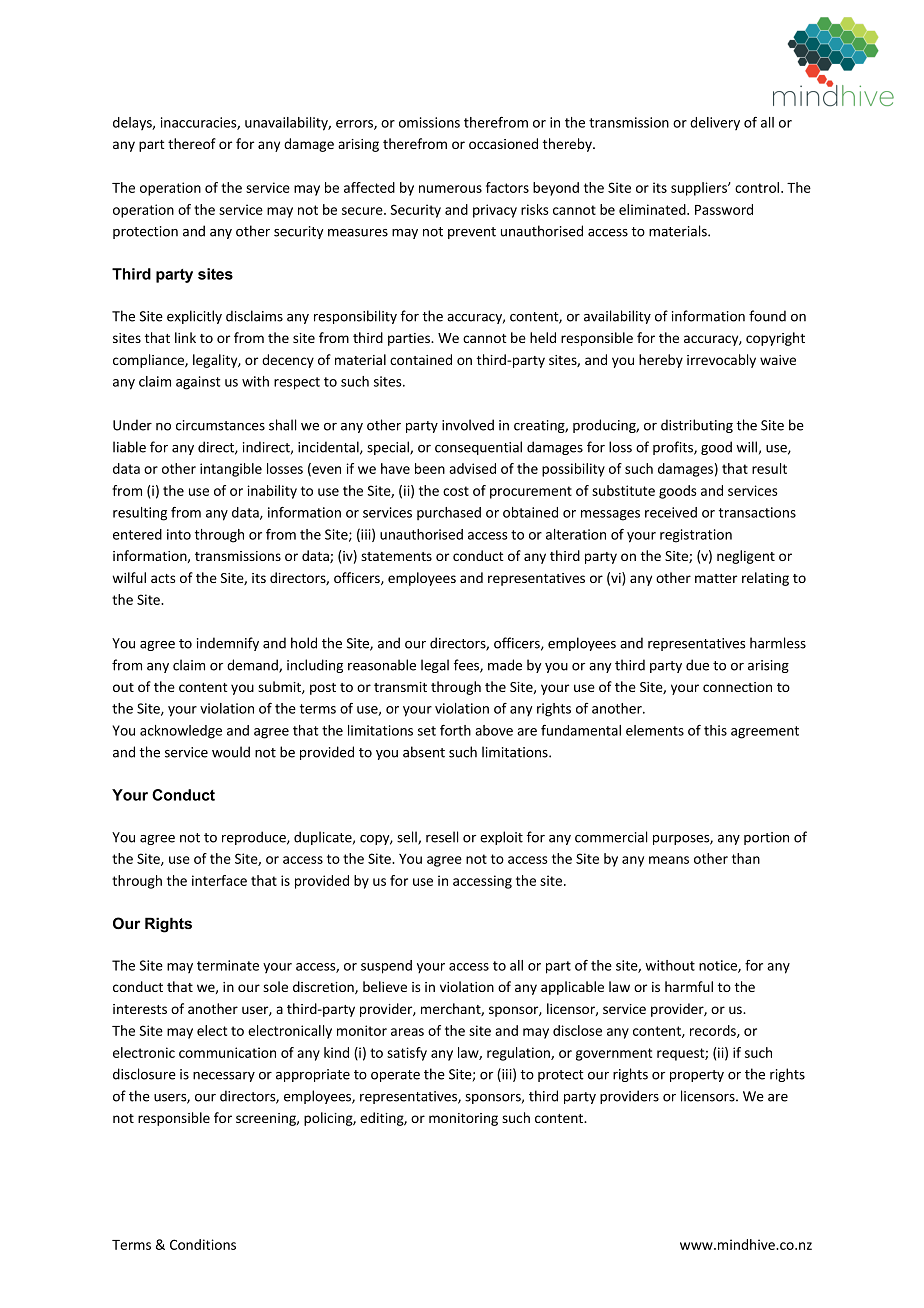 The height and width of the document is (1308, 924). I want to click on interface, so click(219, 880).
